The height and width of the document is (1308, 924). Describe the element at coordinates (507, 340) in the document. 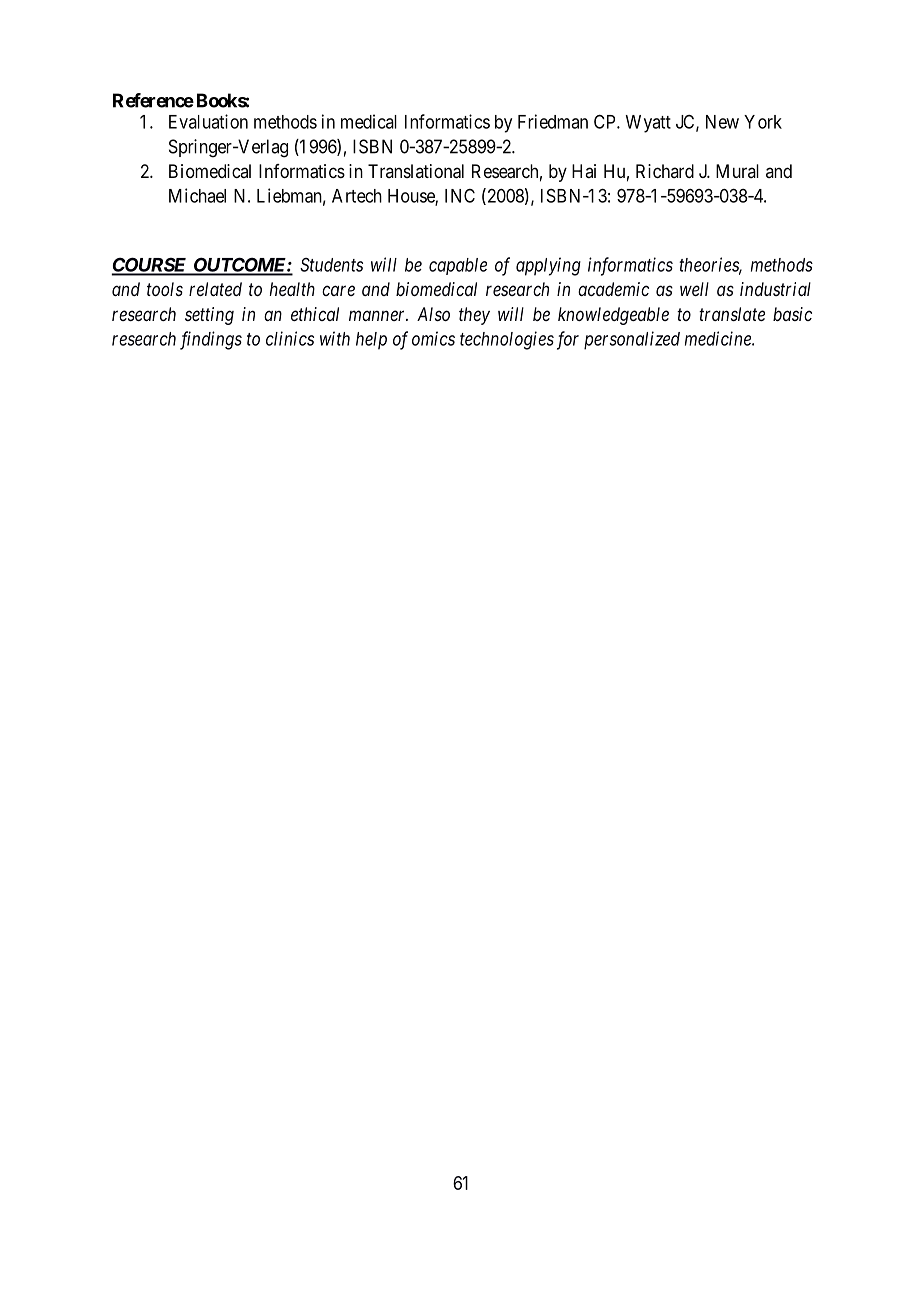

I see `technologies` at that location.
